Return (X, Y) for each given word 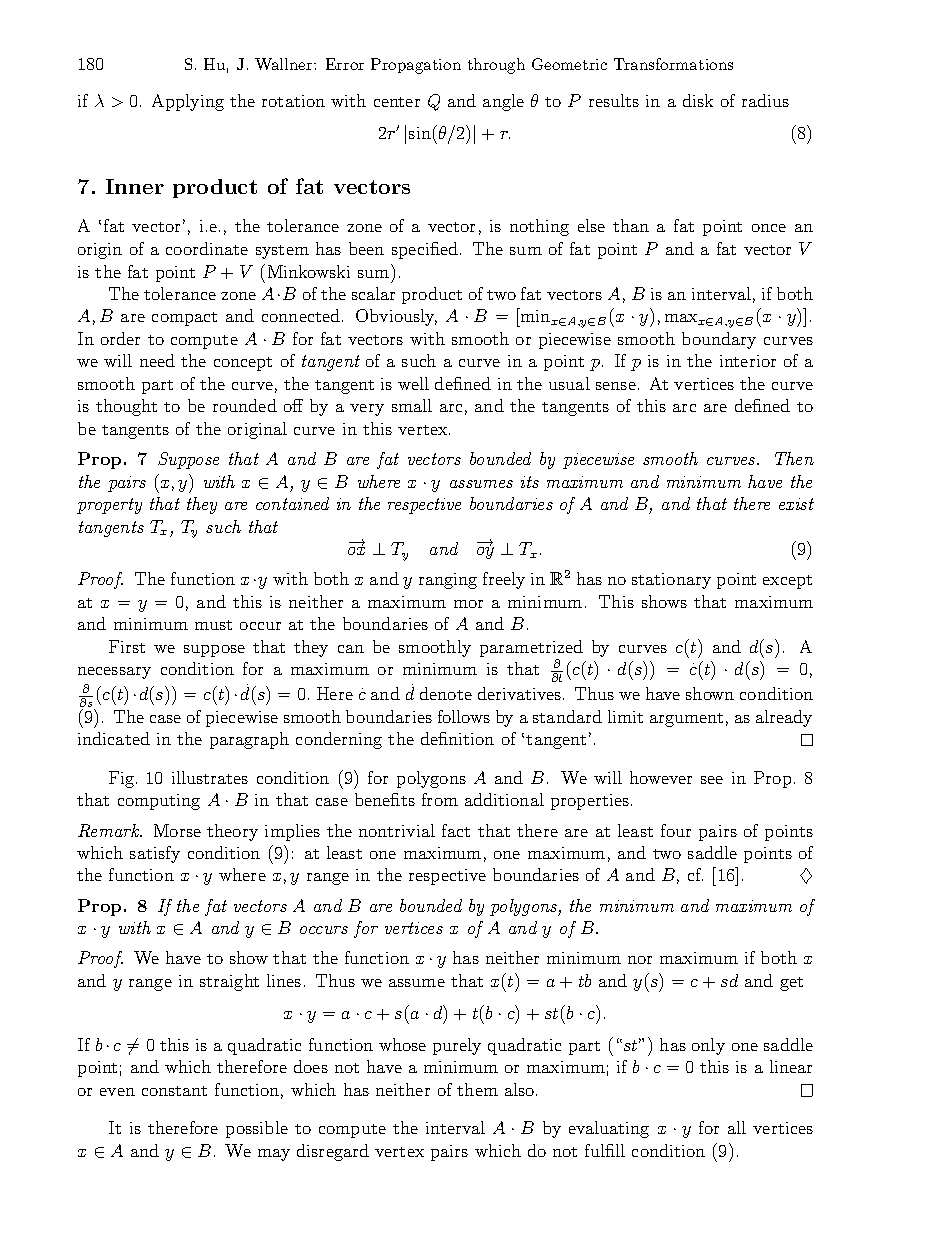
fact (456, 830)
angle (503, 102)
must (213, 625)
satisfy (155, 854)
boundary (719, 340)
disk (698, 100)
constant (174, 1091)
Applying (188, 102)
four (676, 830)
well (413, 383)
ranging (448, 581)
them (477, 1089)
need (157, 360)
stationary (671, 581)
